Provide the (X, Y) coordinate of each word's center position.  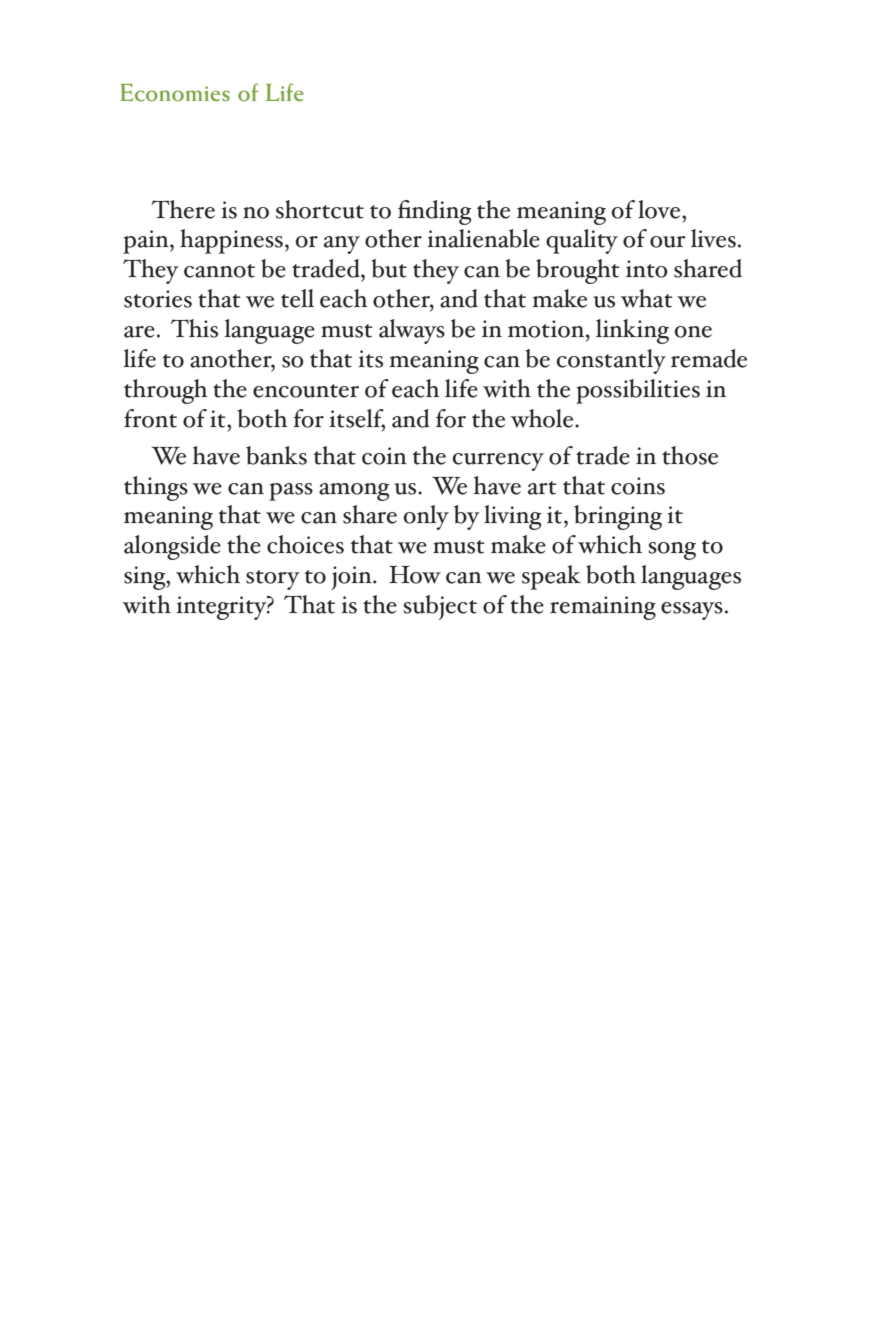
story (273, 580)
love (660, 209)
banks (276, 455)
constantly (611, 361)
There (183, 209)
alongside (172, 547)
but (389, 268)
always (412, 331)
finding (434, 212)
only (426, 517)
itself (357, 419)
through (165, 391)
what (647, 298)
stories (158, 299)
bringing (618, 517)
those (690, 455)
